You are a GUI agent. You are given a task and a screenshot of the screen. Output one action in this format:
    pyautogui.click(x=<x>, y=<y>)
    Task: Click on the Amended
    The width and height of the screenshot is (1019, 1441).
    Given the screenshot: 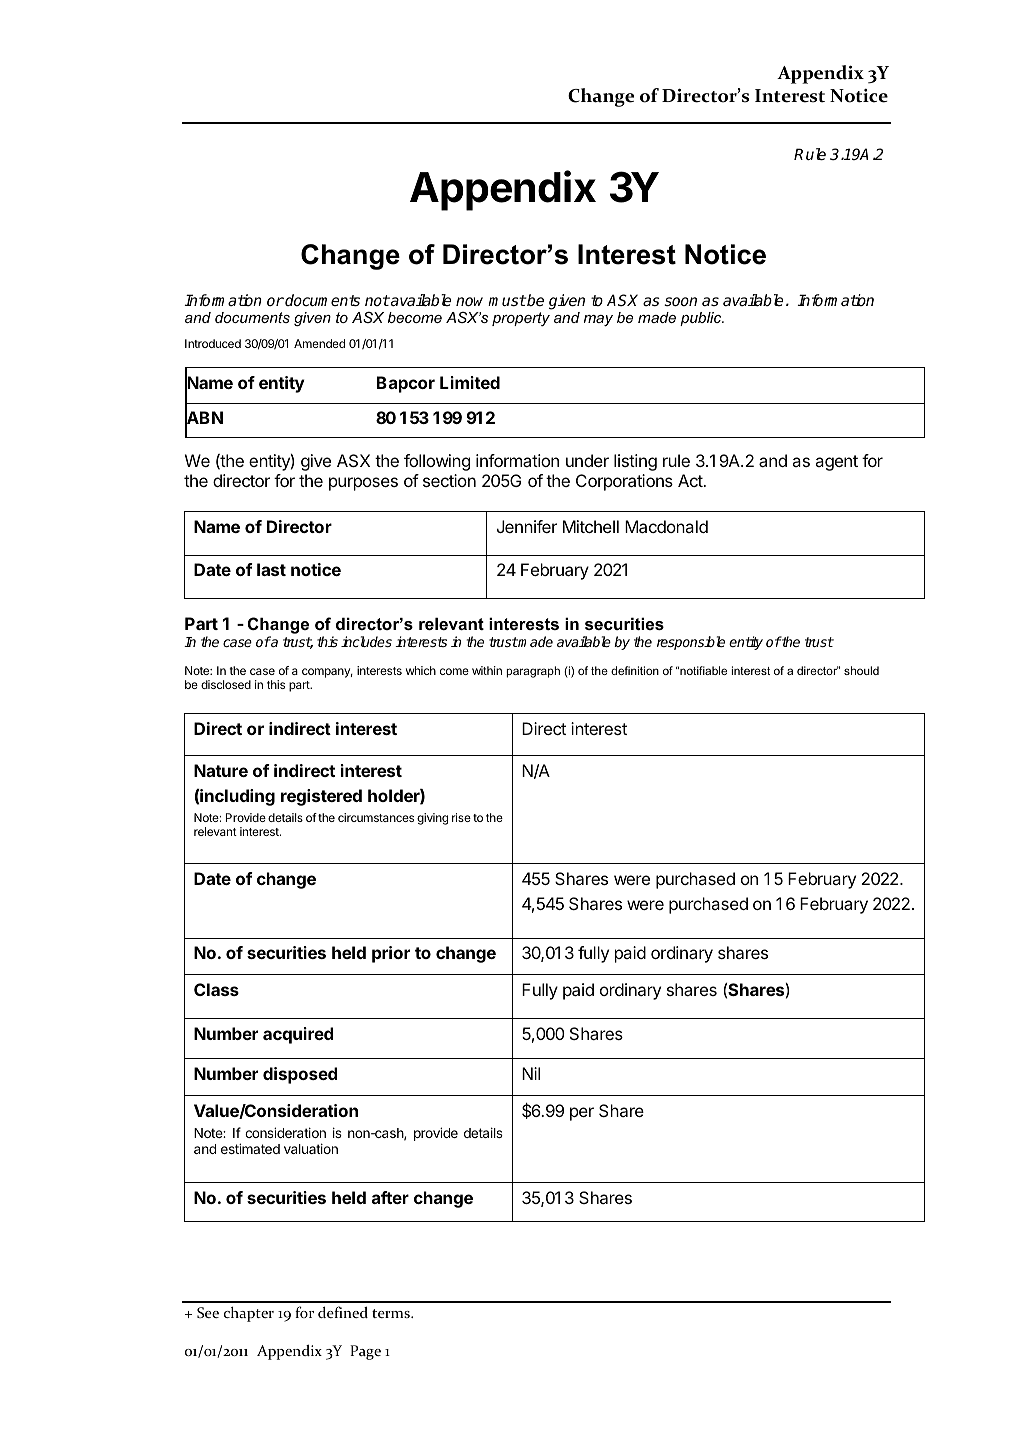 What is the action you would take?
    pyautogui.click(x=319, y=343)
